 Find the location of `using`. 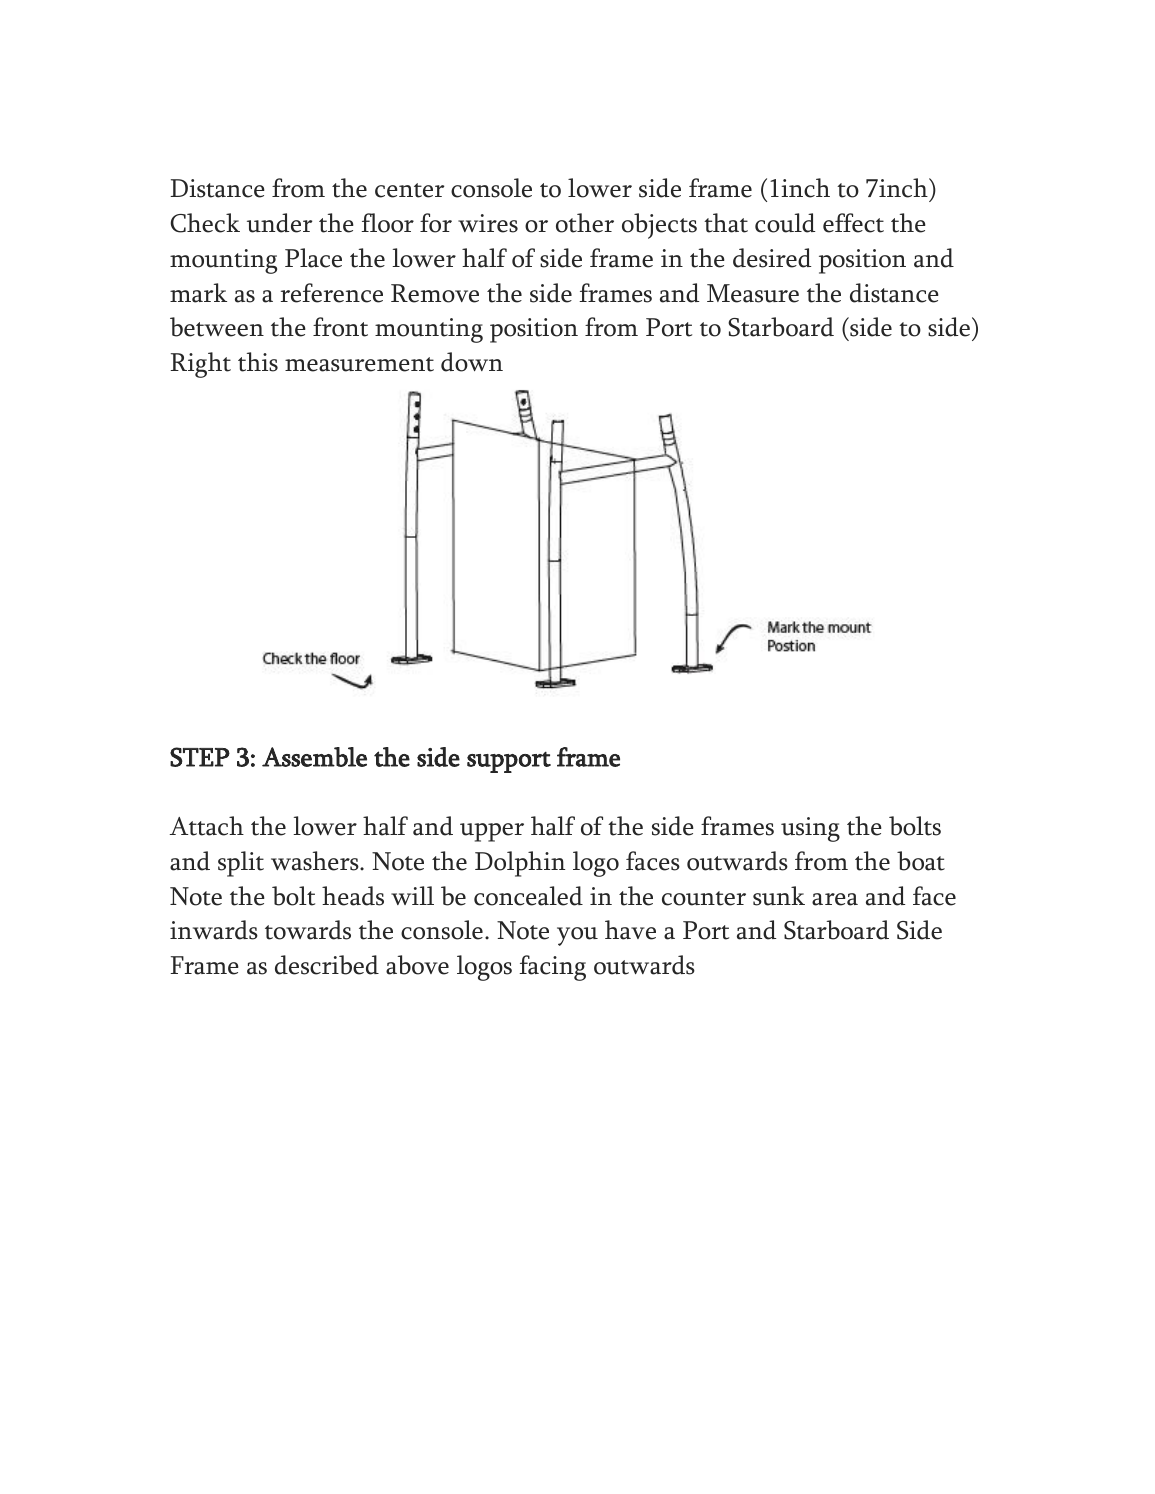

using is located at coordinates (810, 829).
